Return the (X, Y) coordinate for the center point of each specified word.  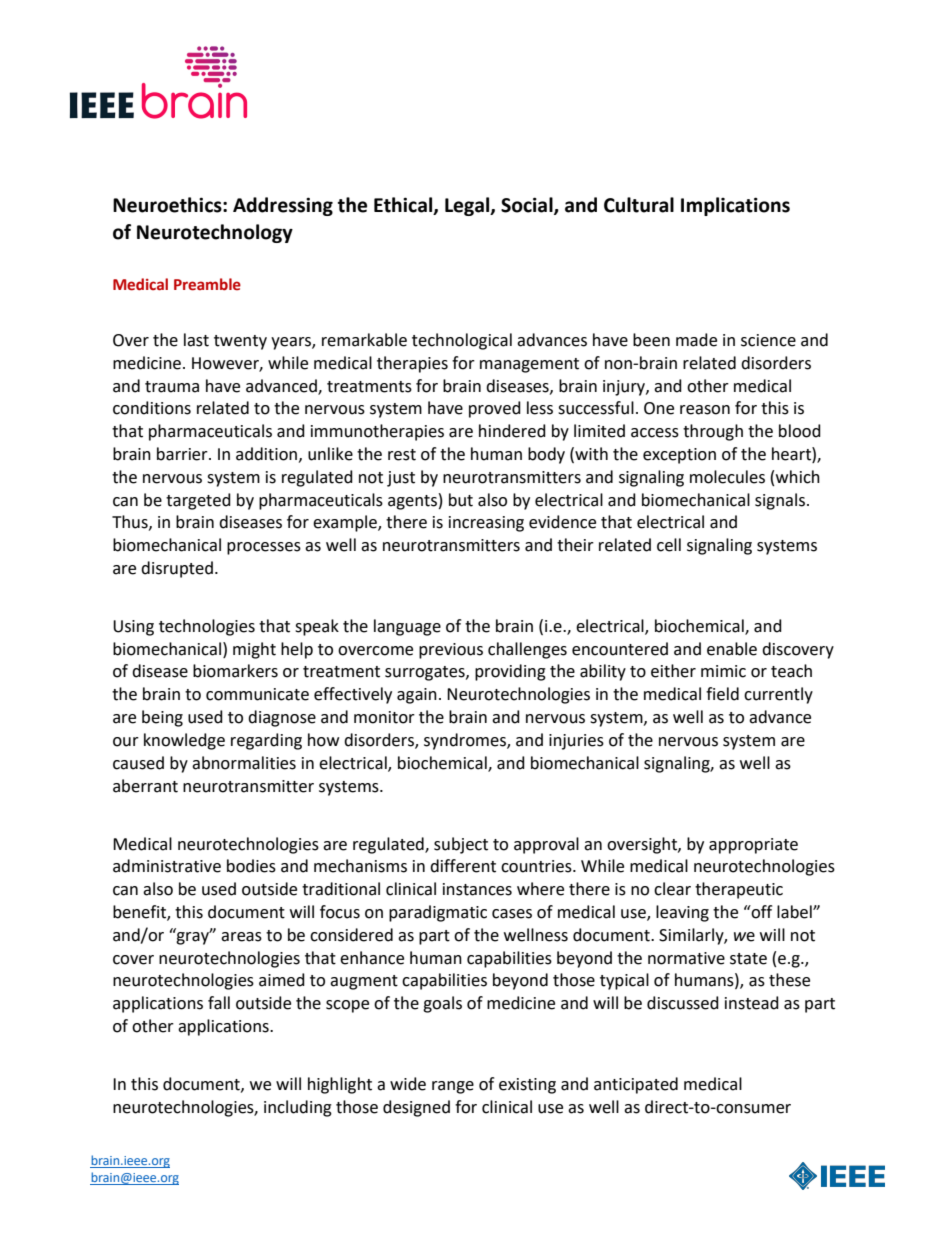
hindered (512, 431)
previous (451, 651)
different (463, 866)
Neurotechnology (215, 233)
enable (732, 649)
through (713, 432)
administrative (167, 866)
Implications (735, 206)
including (298, 1108)
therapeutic (739, 890)
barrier (183, 454)
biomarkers (235, 671)
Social (528, 206)
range (453, 1087)
